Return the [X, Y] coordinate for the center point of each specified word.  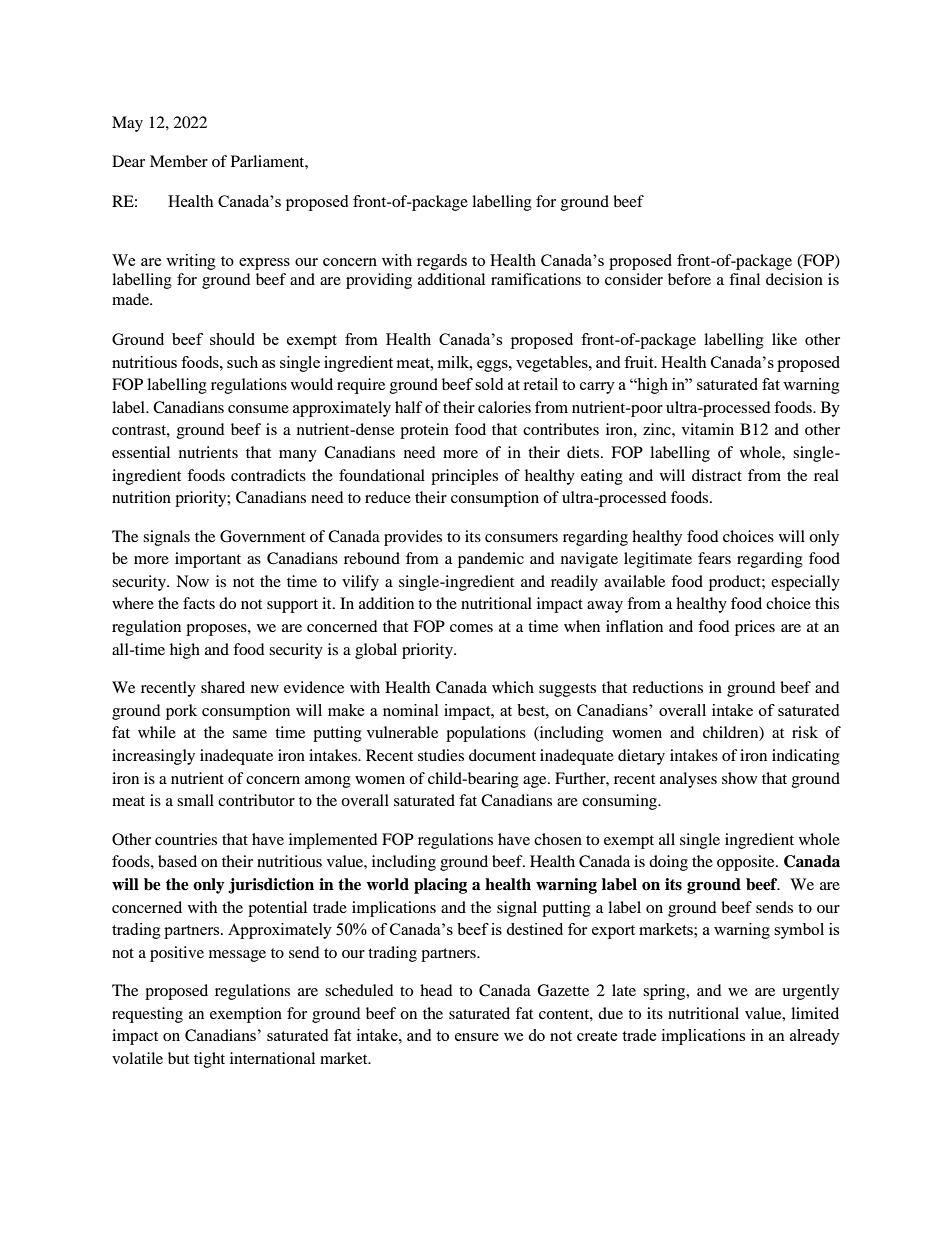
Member [179, 161]
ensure [477, 1037]
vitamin [708, 429]
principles [464, 477]
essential [141, 452]
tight [209, 1060]
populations [486, 734]
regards [442, 262]
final [744, 279]
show [739, 778]
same [250, 734]
